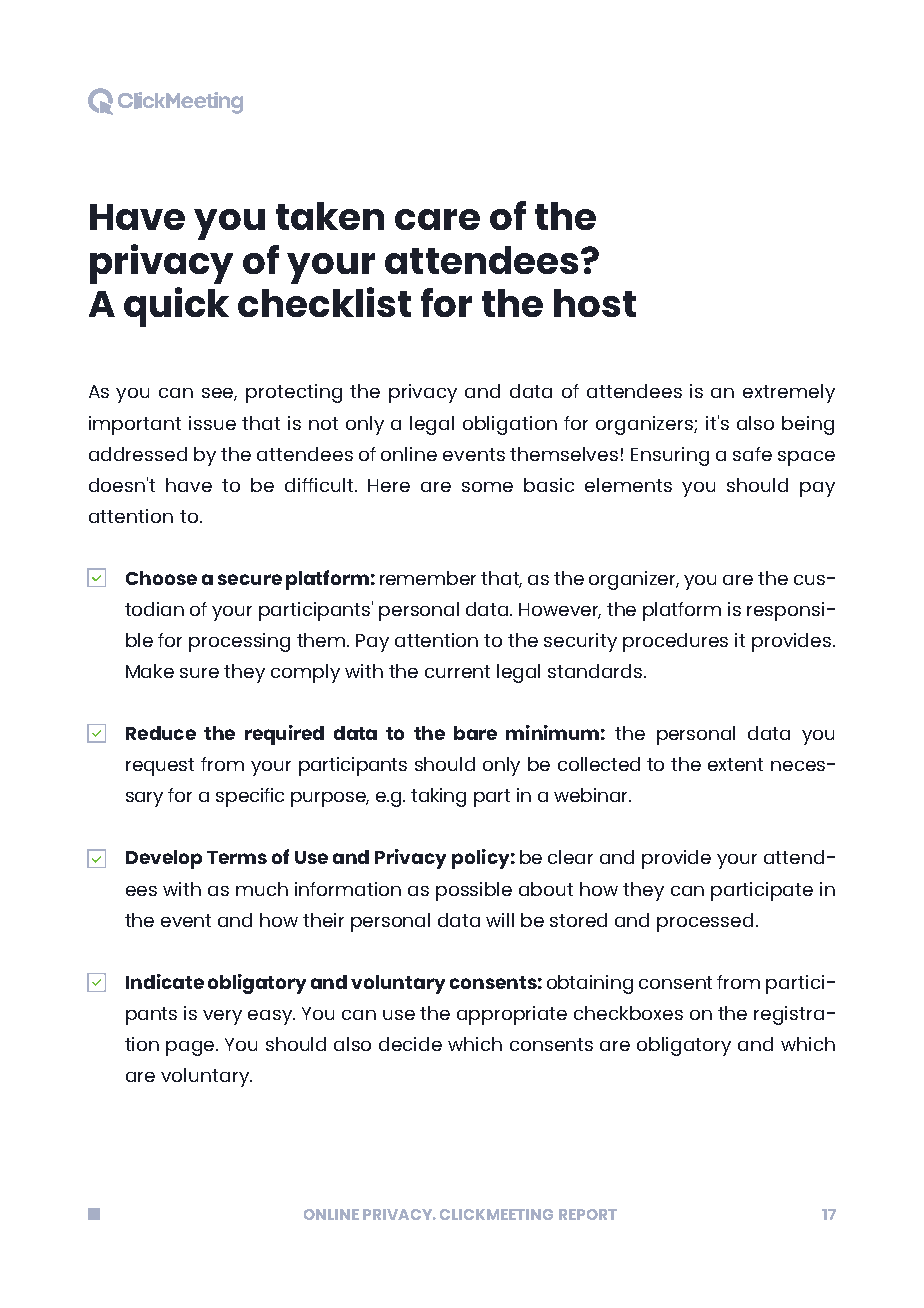  What do you see at coordinates (628, 1013) in the page?
I see `checkboxes` at bounding box center [628, 1013].
